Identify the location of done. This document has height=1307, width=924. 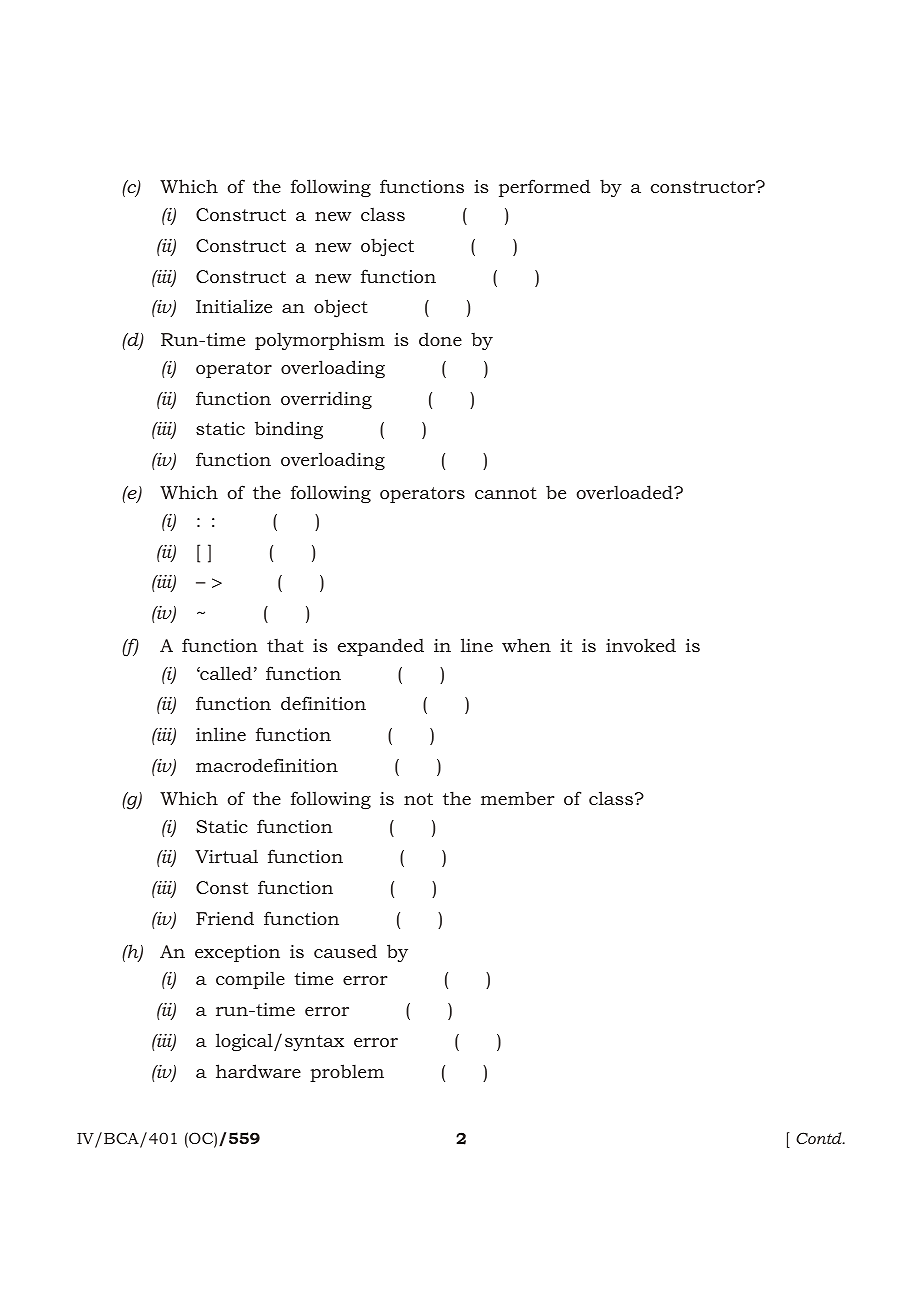
(440, 339).
